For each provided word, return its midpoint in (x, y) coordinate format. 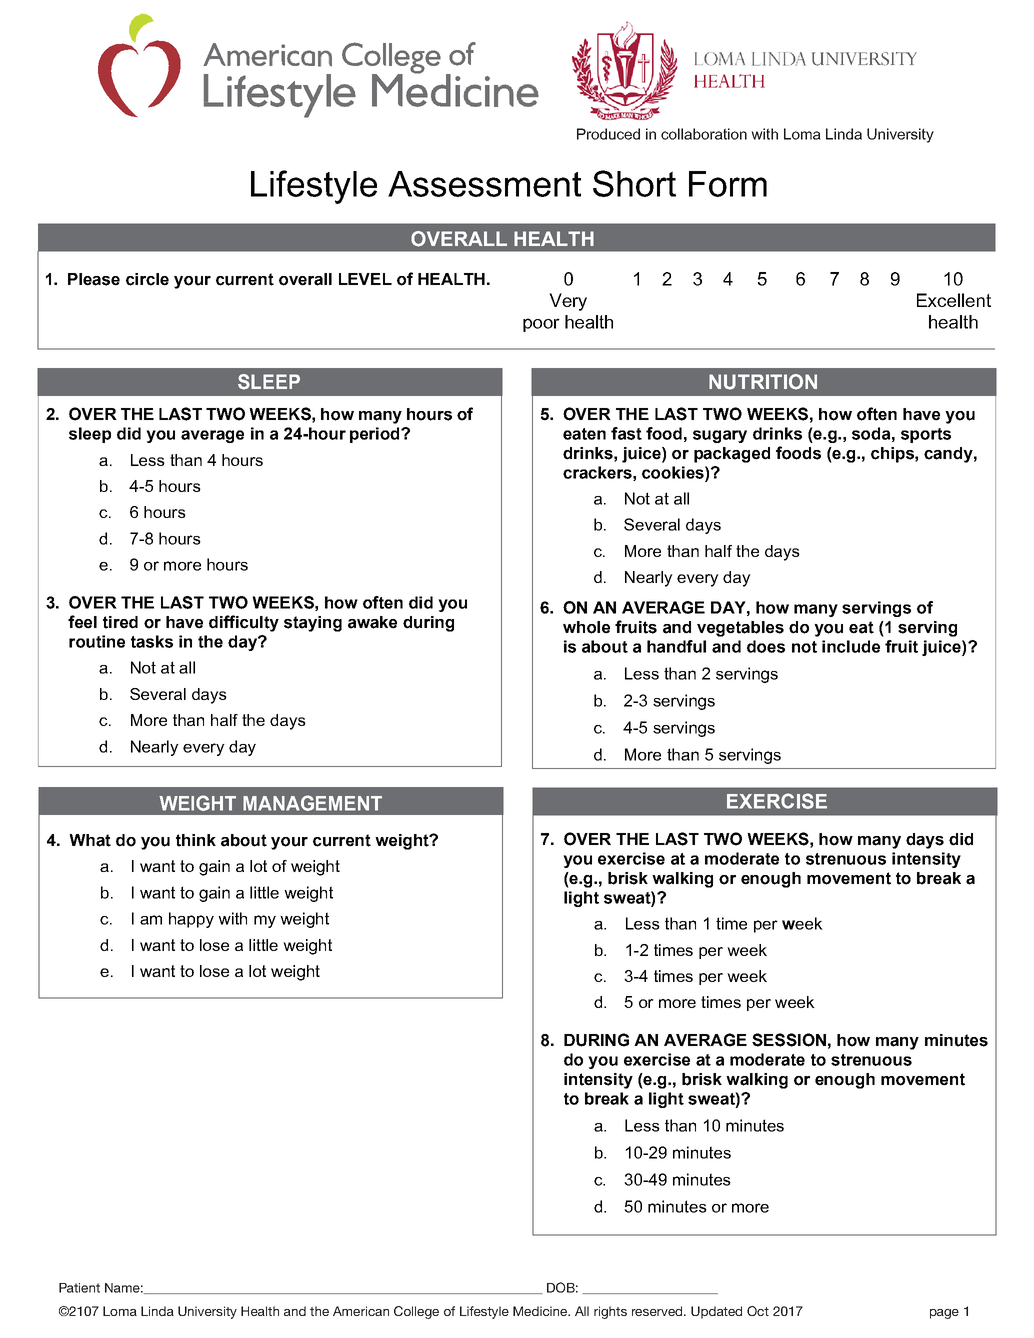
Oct (758, 1311)
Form (728, 184)
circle (147, 279)
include (851, 646)
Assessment (484, 184)
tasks (152, 641)
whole (586, 627)
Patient (79, 1288)
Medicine (541, 1311)
